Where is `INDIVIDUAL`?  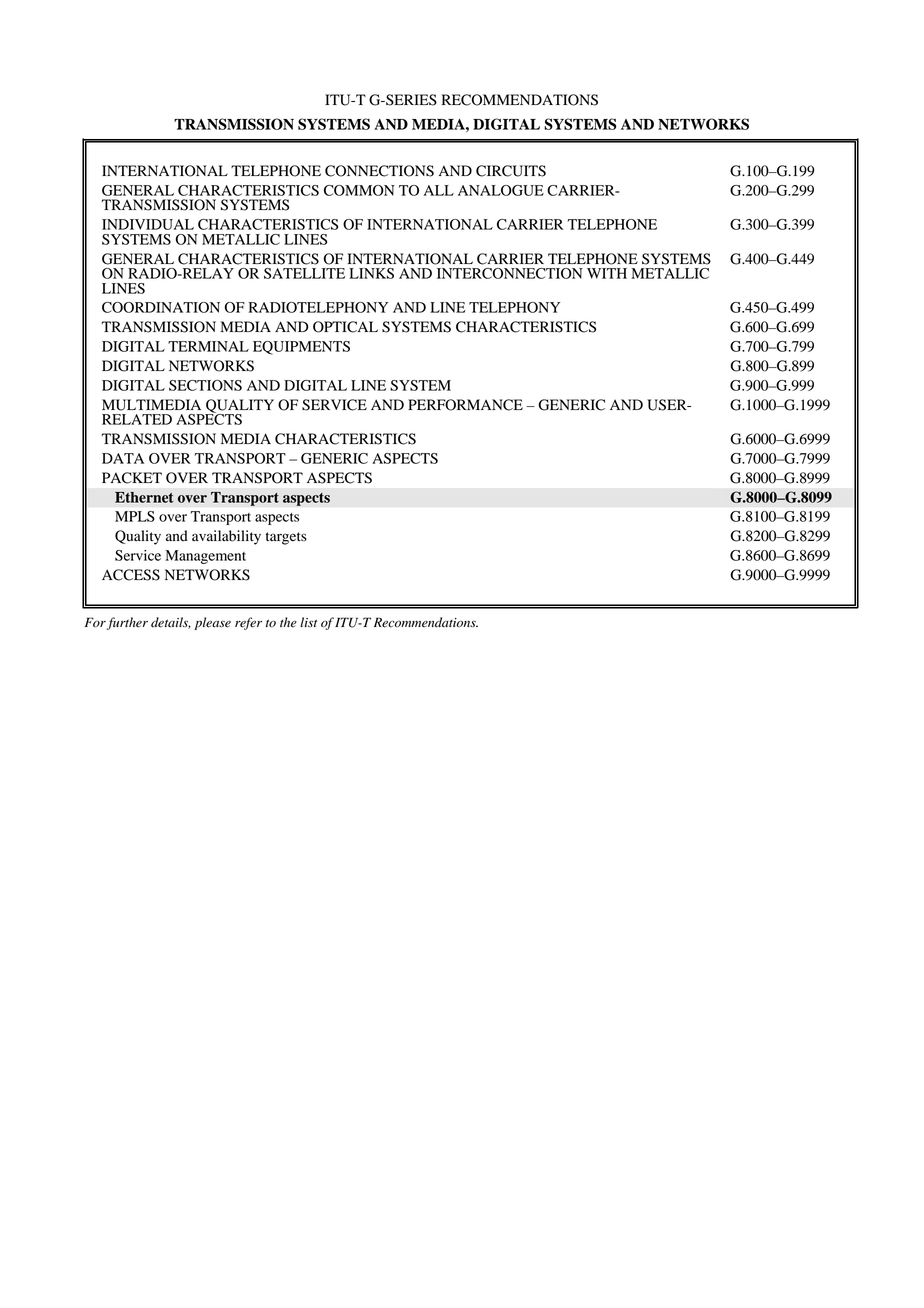
INDIVIDUAL is located at coordinates (148, 224).
